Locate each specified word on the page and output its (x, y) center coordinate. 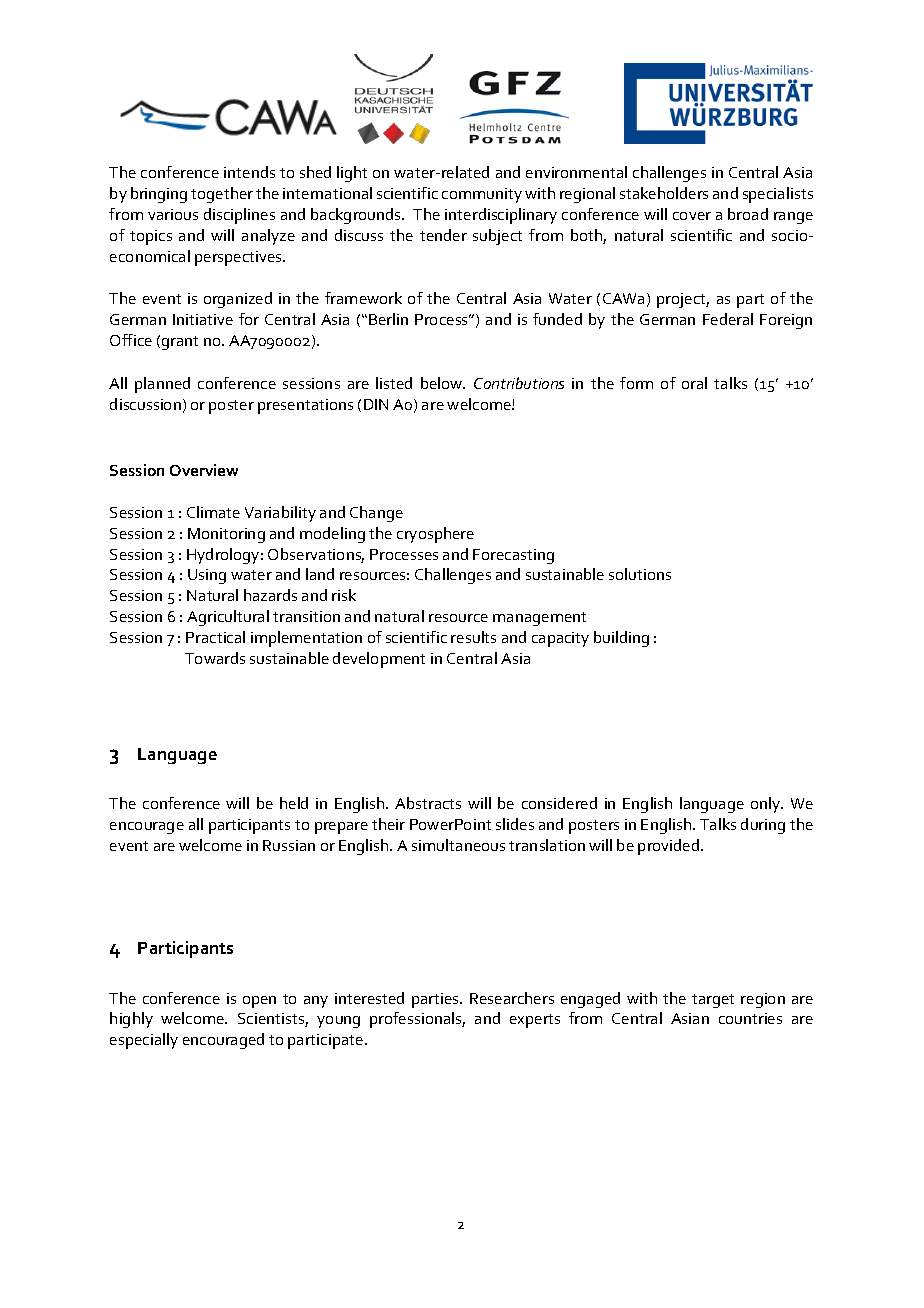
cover (692, 216)
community (482, 195)
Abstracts (428, 803)
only (767, 805)
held (294, 803)
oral (694, 383)
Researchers (512, 998)
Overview (204, 470)
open (259, 1002)
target (713, 1001)
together (222, 195)
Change (376, 514)
